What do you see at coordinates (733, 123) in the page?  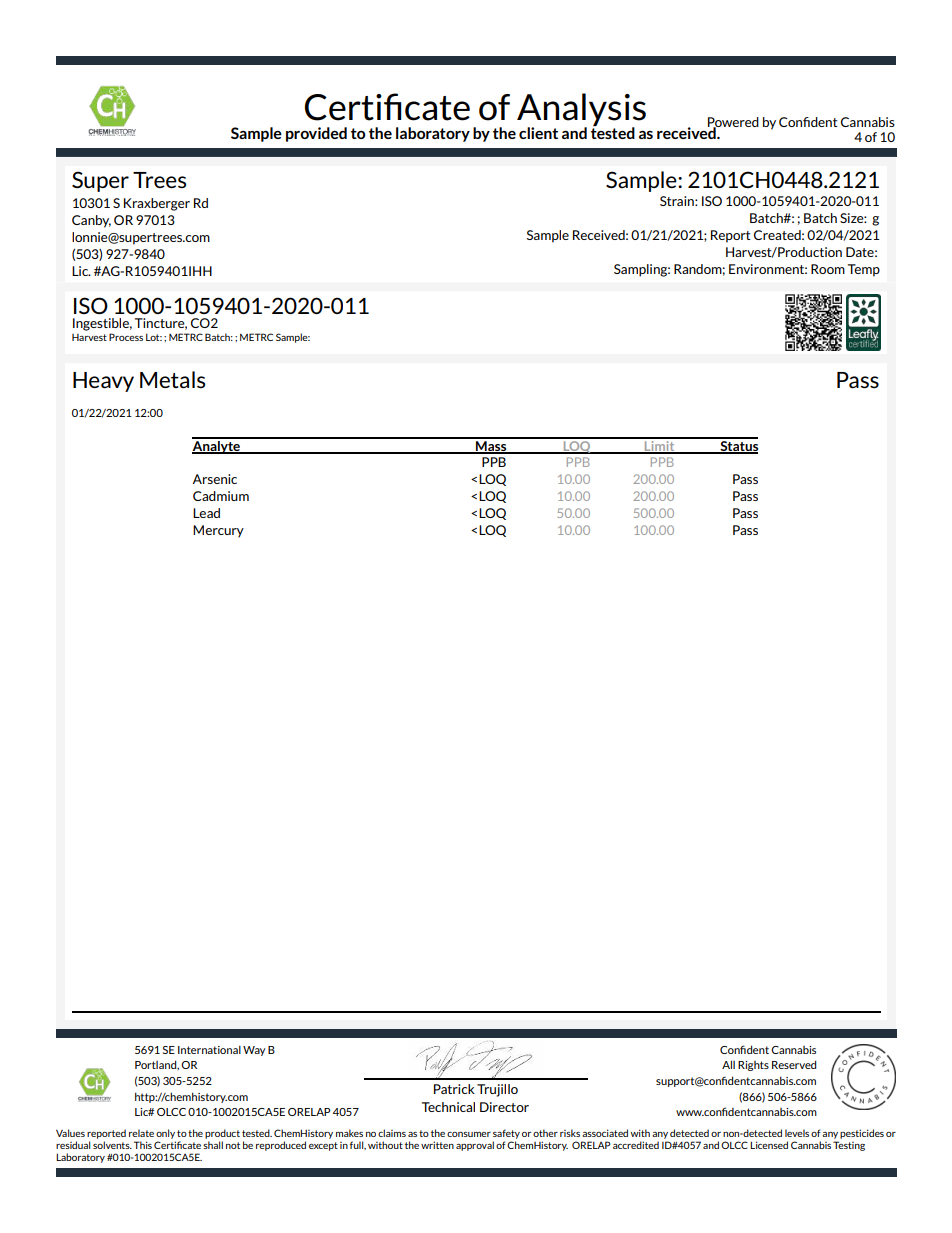 I see `Powered` at bounding box center [733, 123].
